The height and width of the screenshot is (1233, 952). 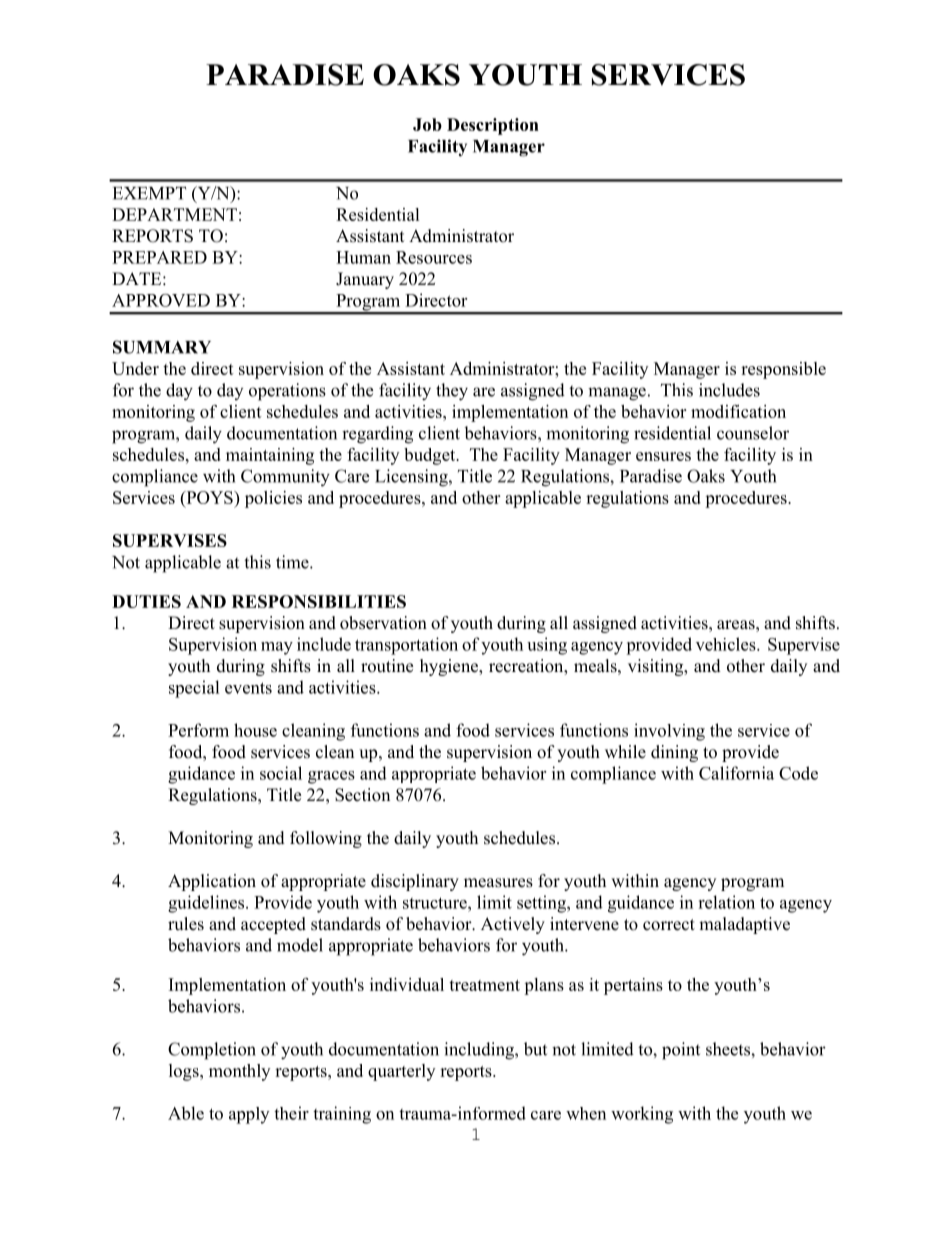 What do you see at coordinates (270, 456) in the screenshot?
I see `maintaining` at bounding box center [270, 456].
